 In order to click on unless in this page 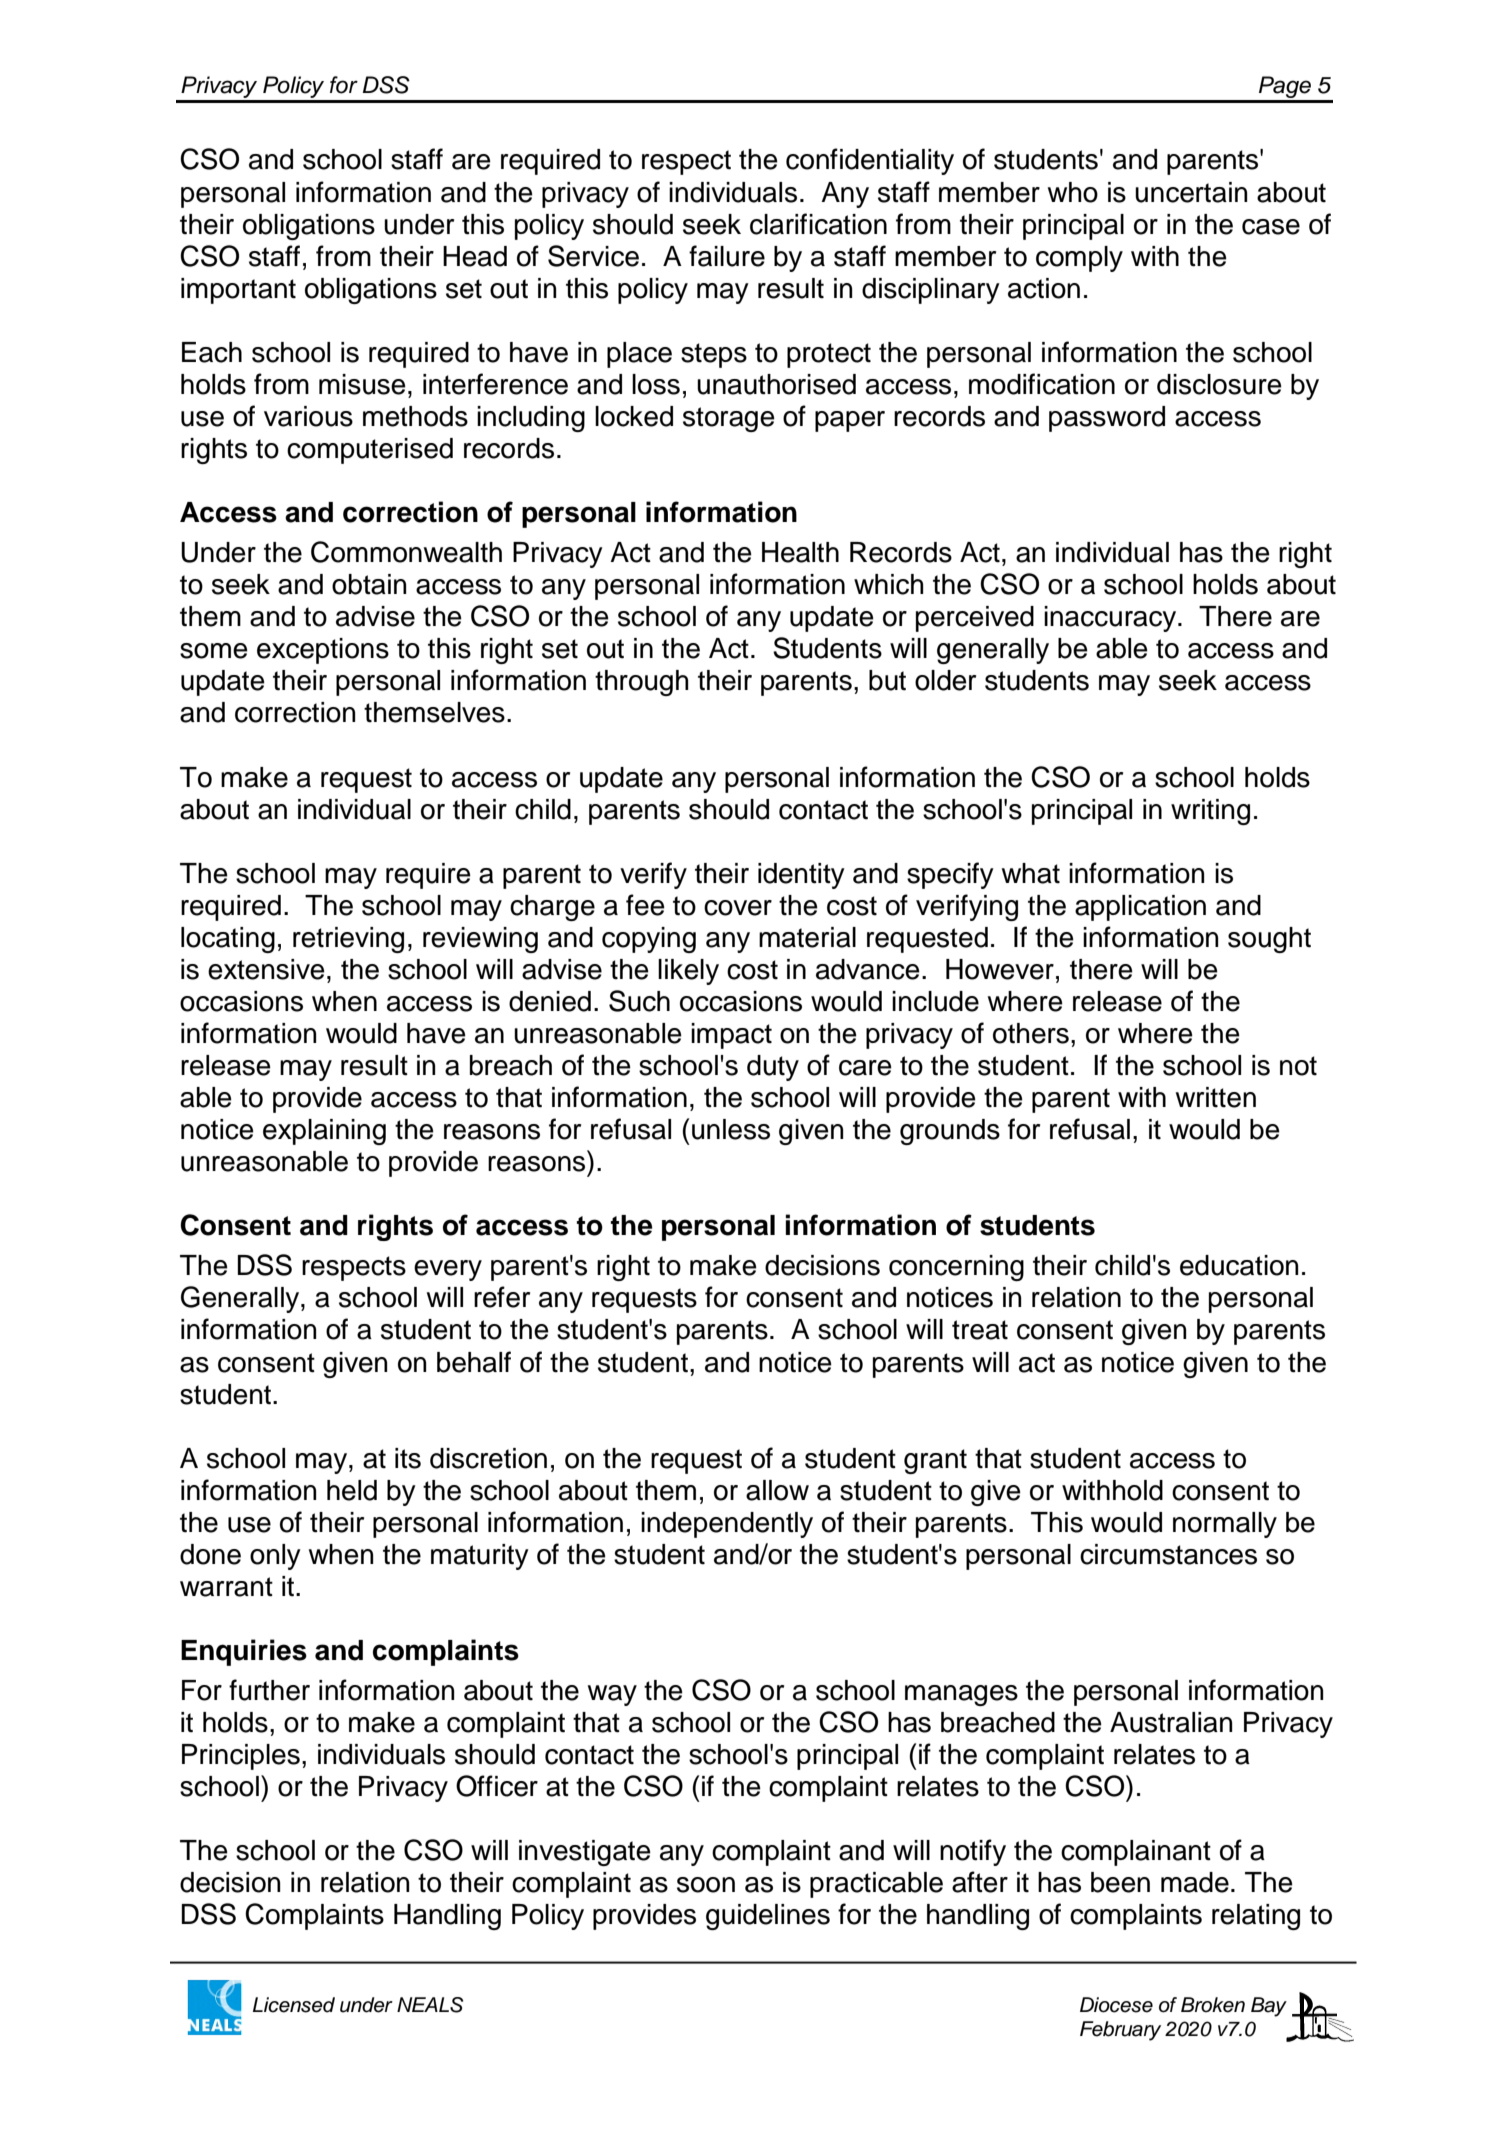, I will do `click(731, 1129)`.
